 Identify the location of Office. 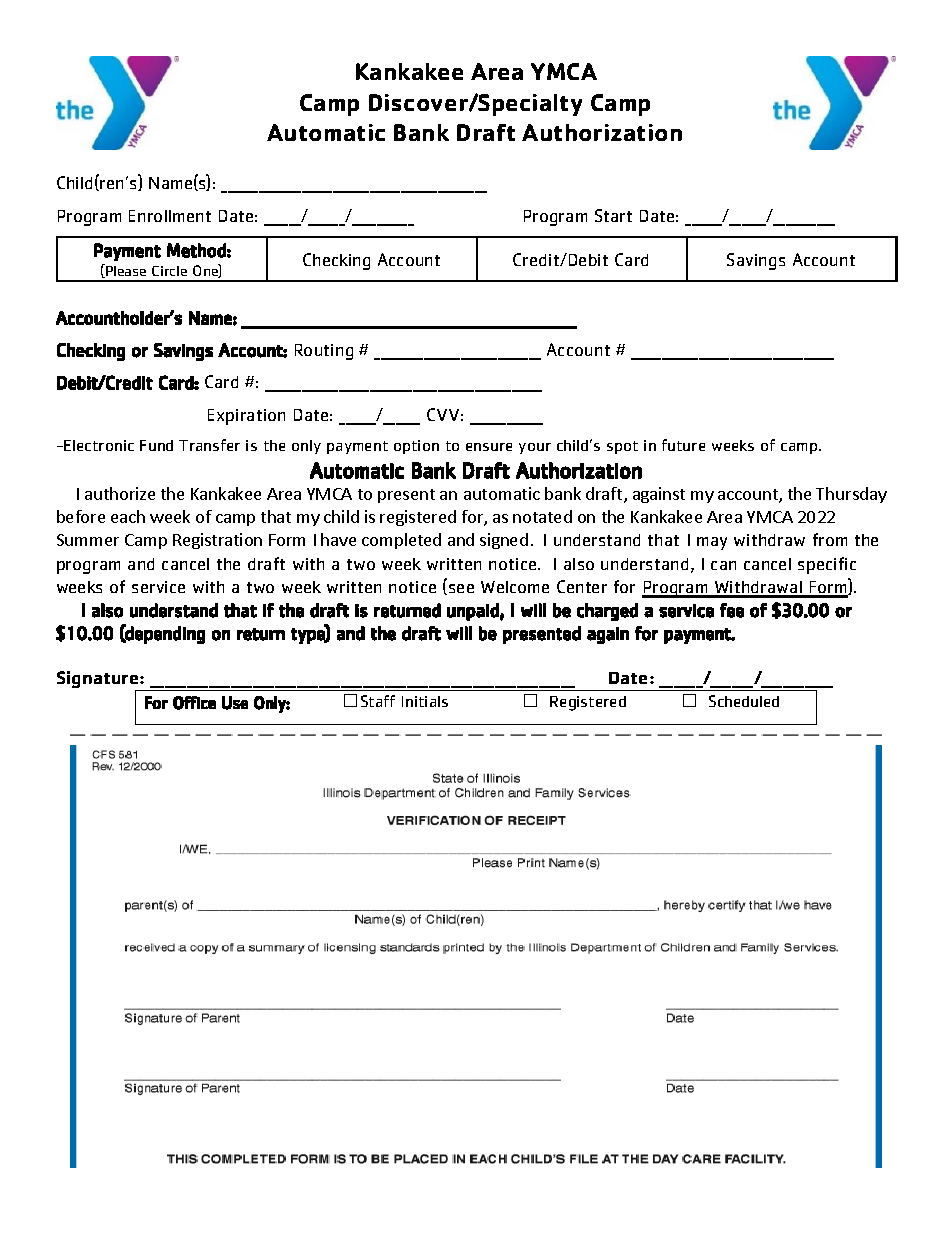
(194, 703).
